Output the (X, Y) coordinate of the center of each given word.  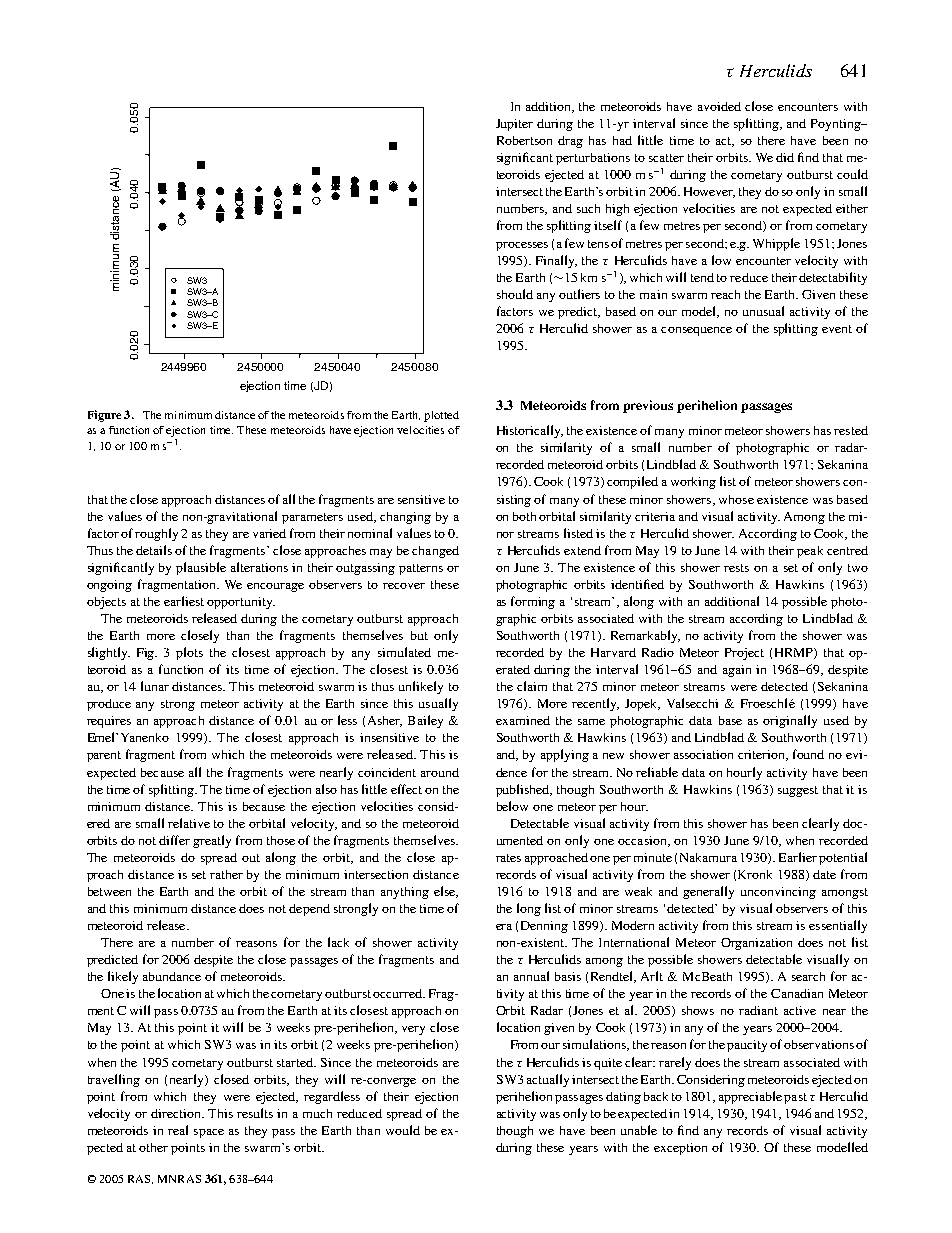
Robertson (524, 140)
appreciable (750, 1097)
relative (189, 823)
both (524, 516)
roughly (158, 534)
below (512, 806)
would (403, 1130)
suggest (798, 791)
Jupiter (514, 125)
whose (736, 499)
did (785, 157)
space (209, 1133)
